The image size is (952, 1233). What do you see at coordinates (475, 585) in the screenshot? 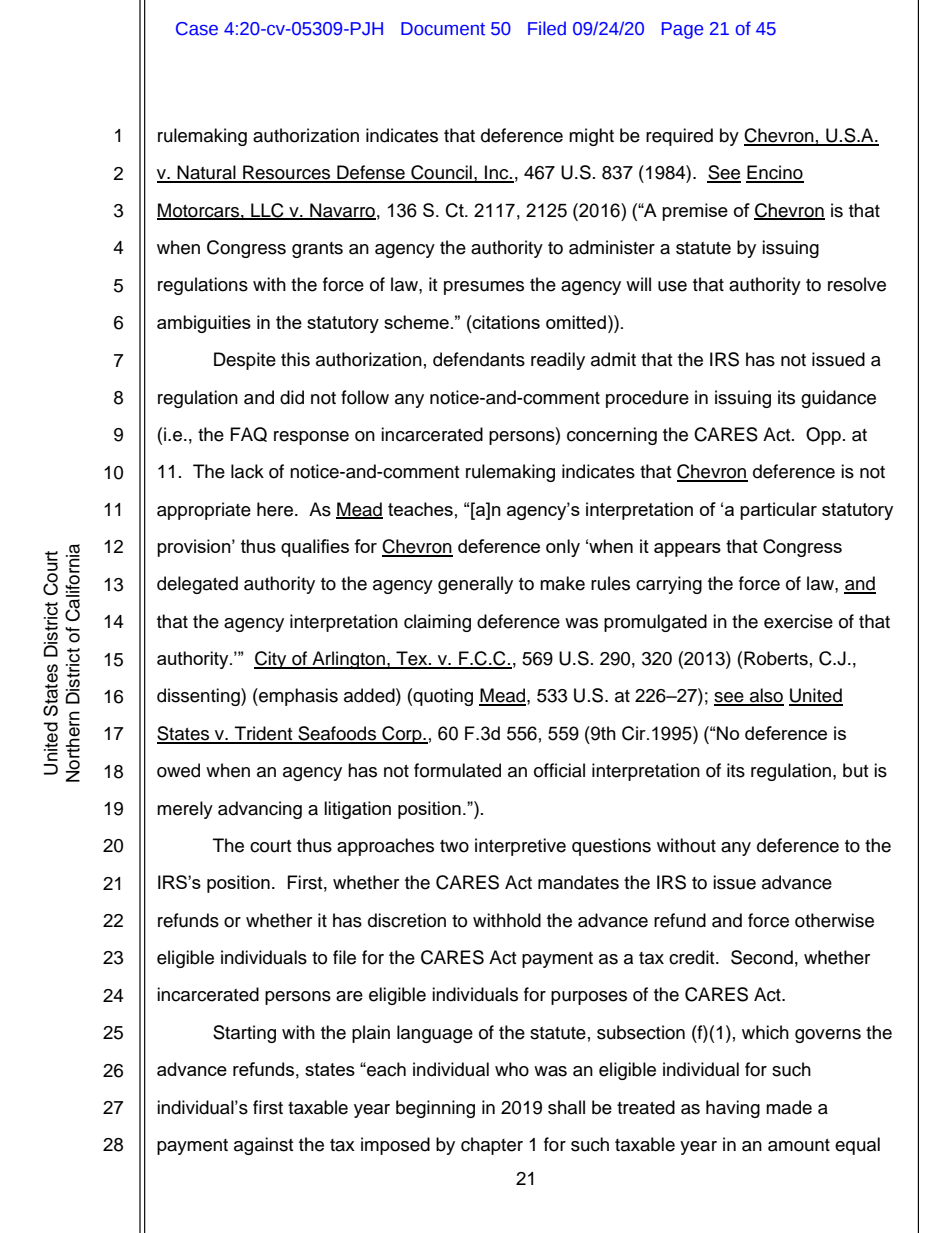
I see `generally` at bounding box center [475, 585].
